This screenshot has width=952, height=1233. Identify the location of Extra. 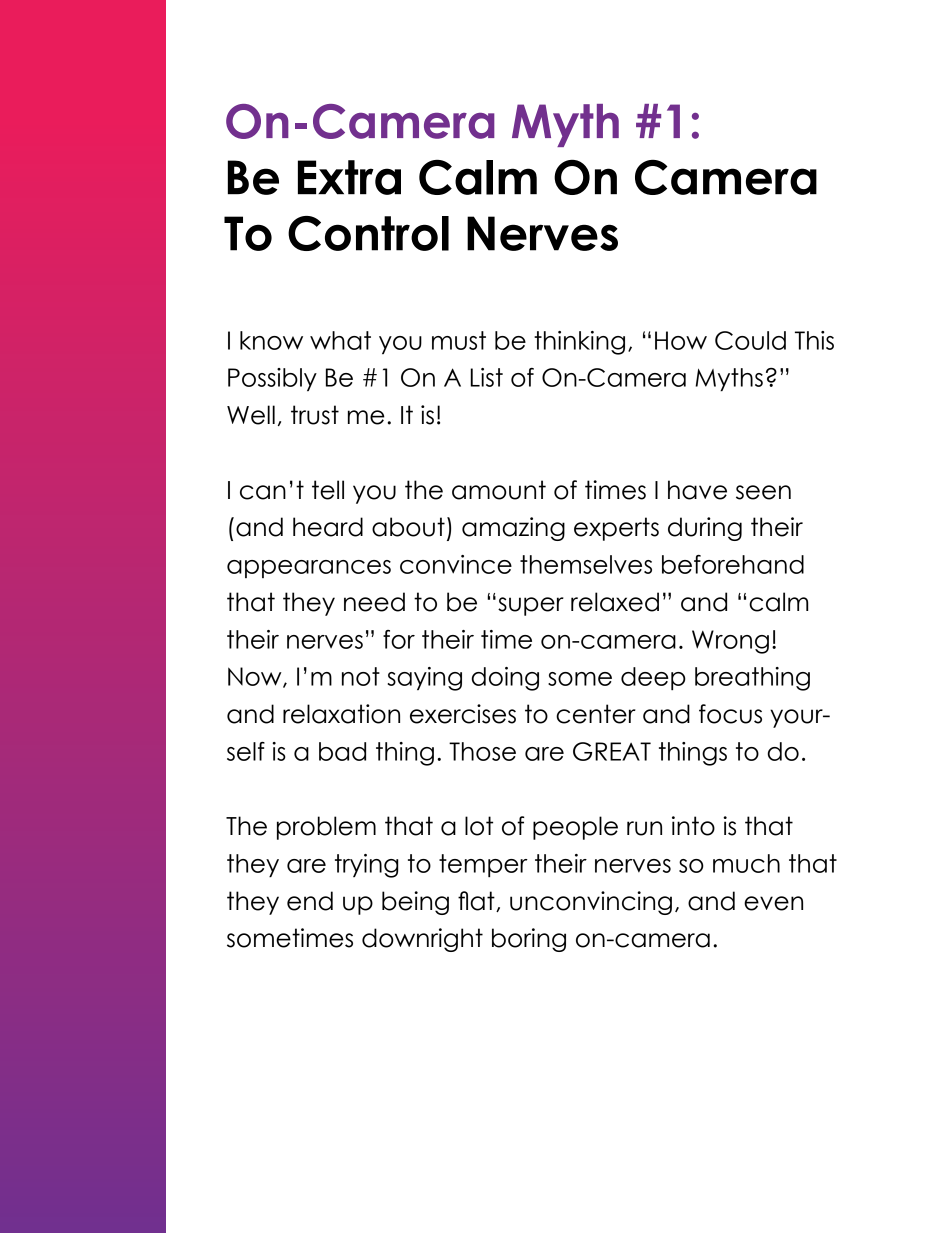
(349, 177).
